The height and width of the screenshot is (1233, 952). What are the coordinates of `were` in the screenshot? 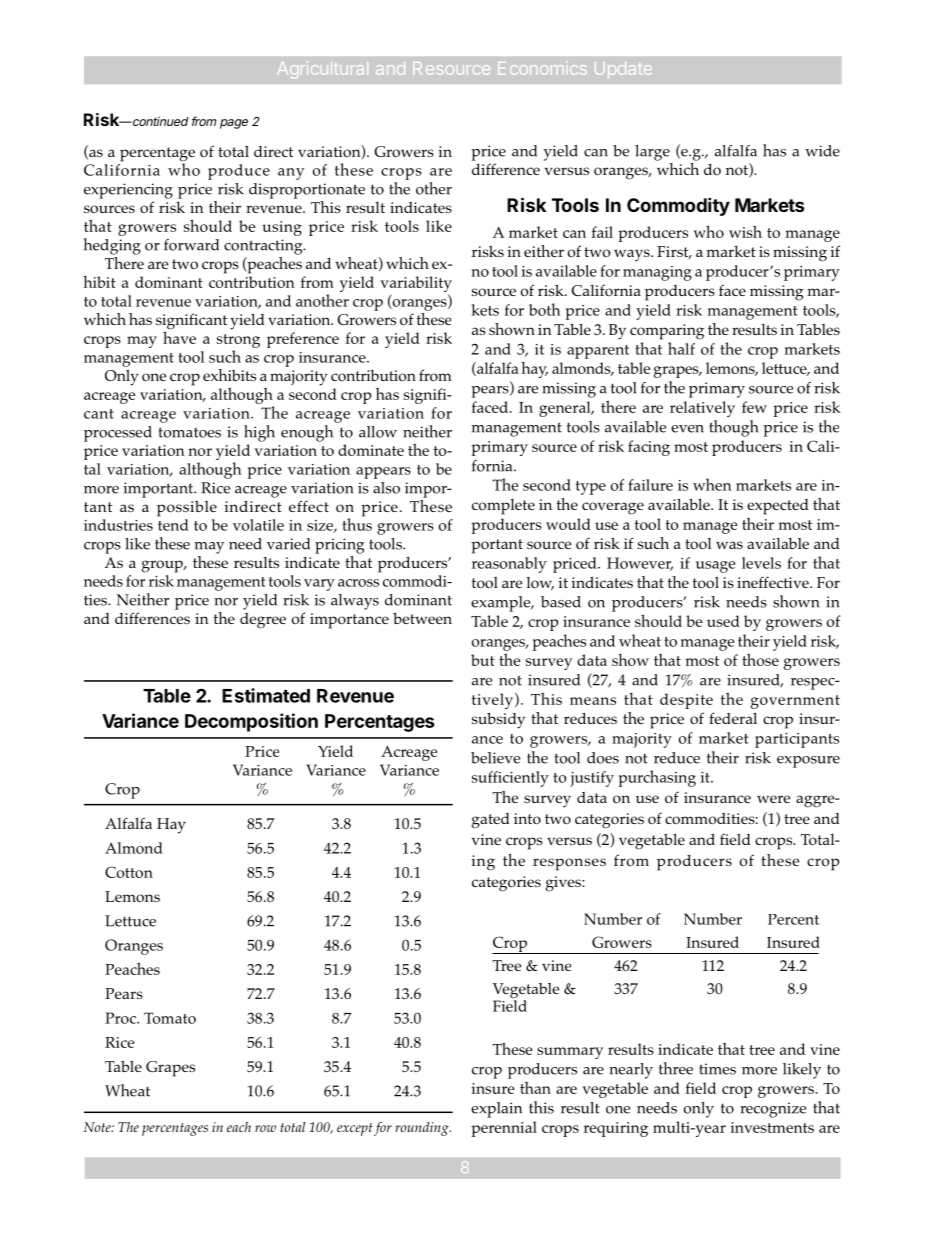 It's located at (773, 799).
